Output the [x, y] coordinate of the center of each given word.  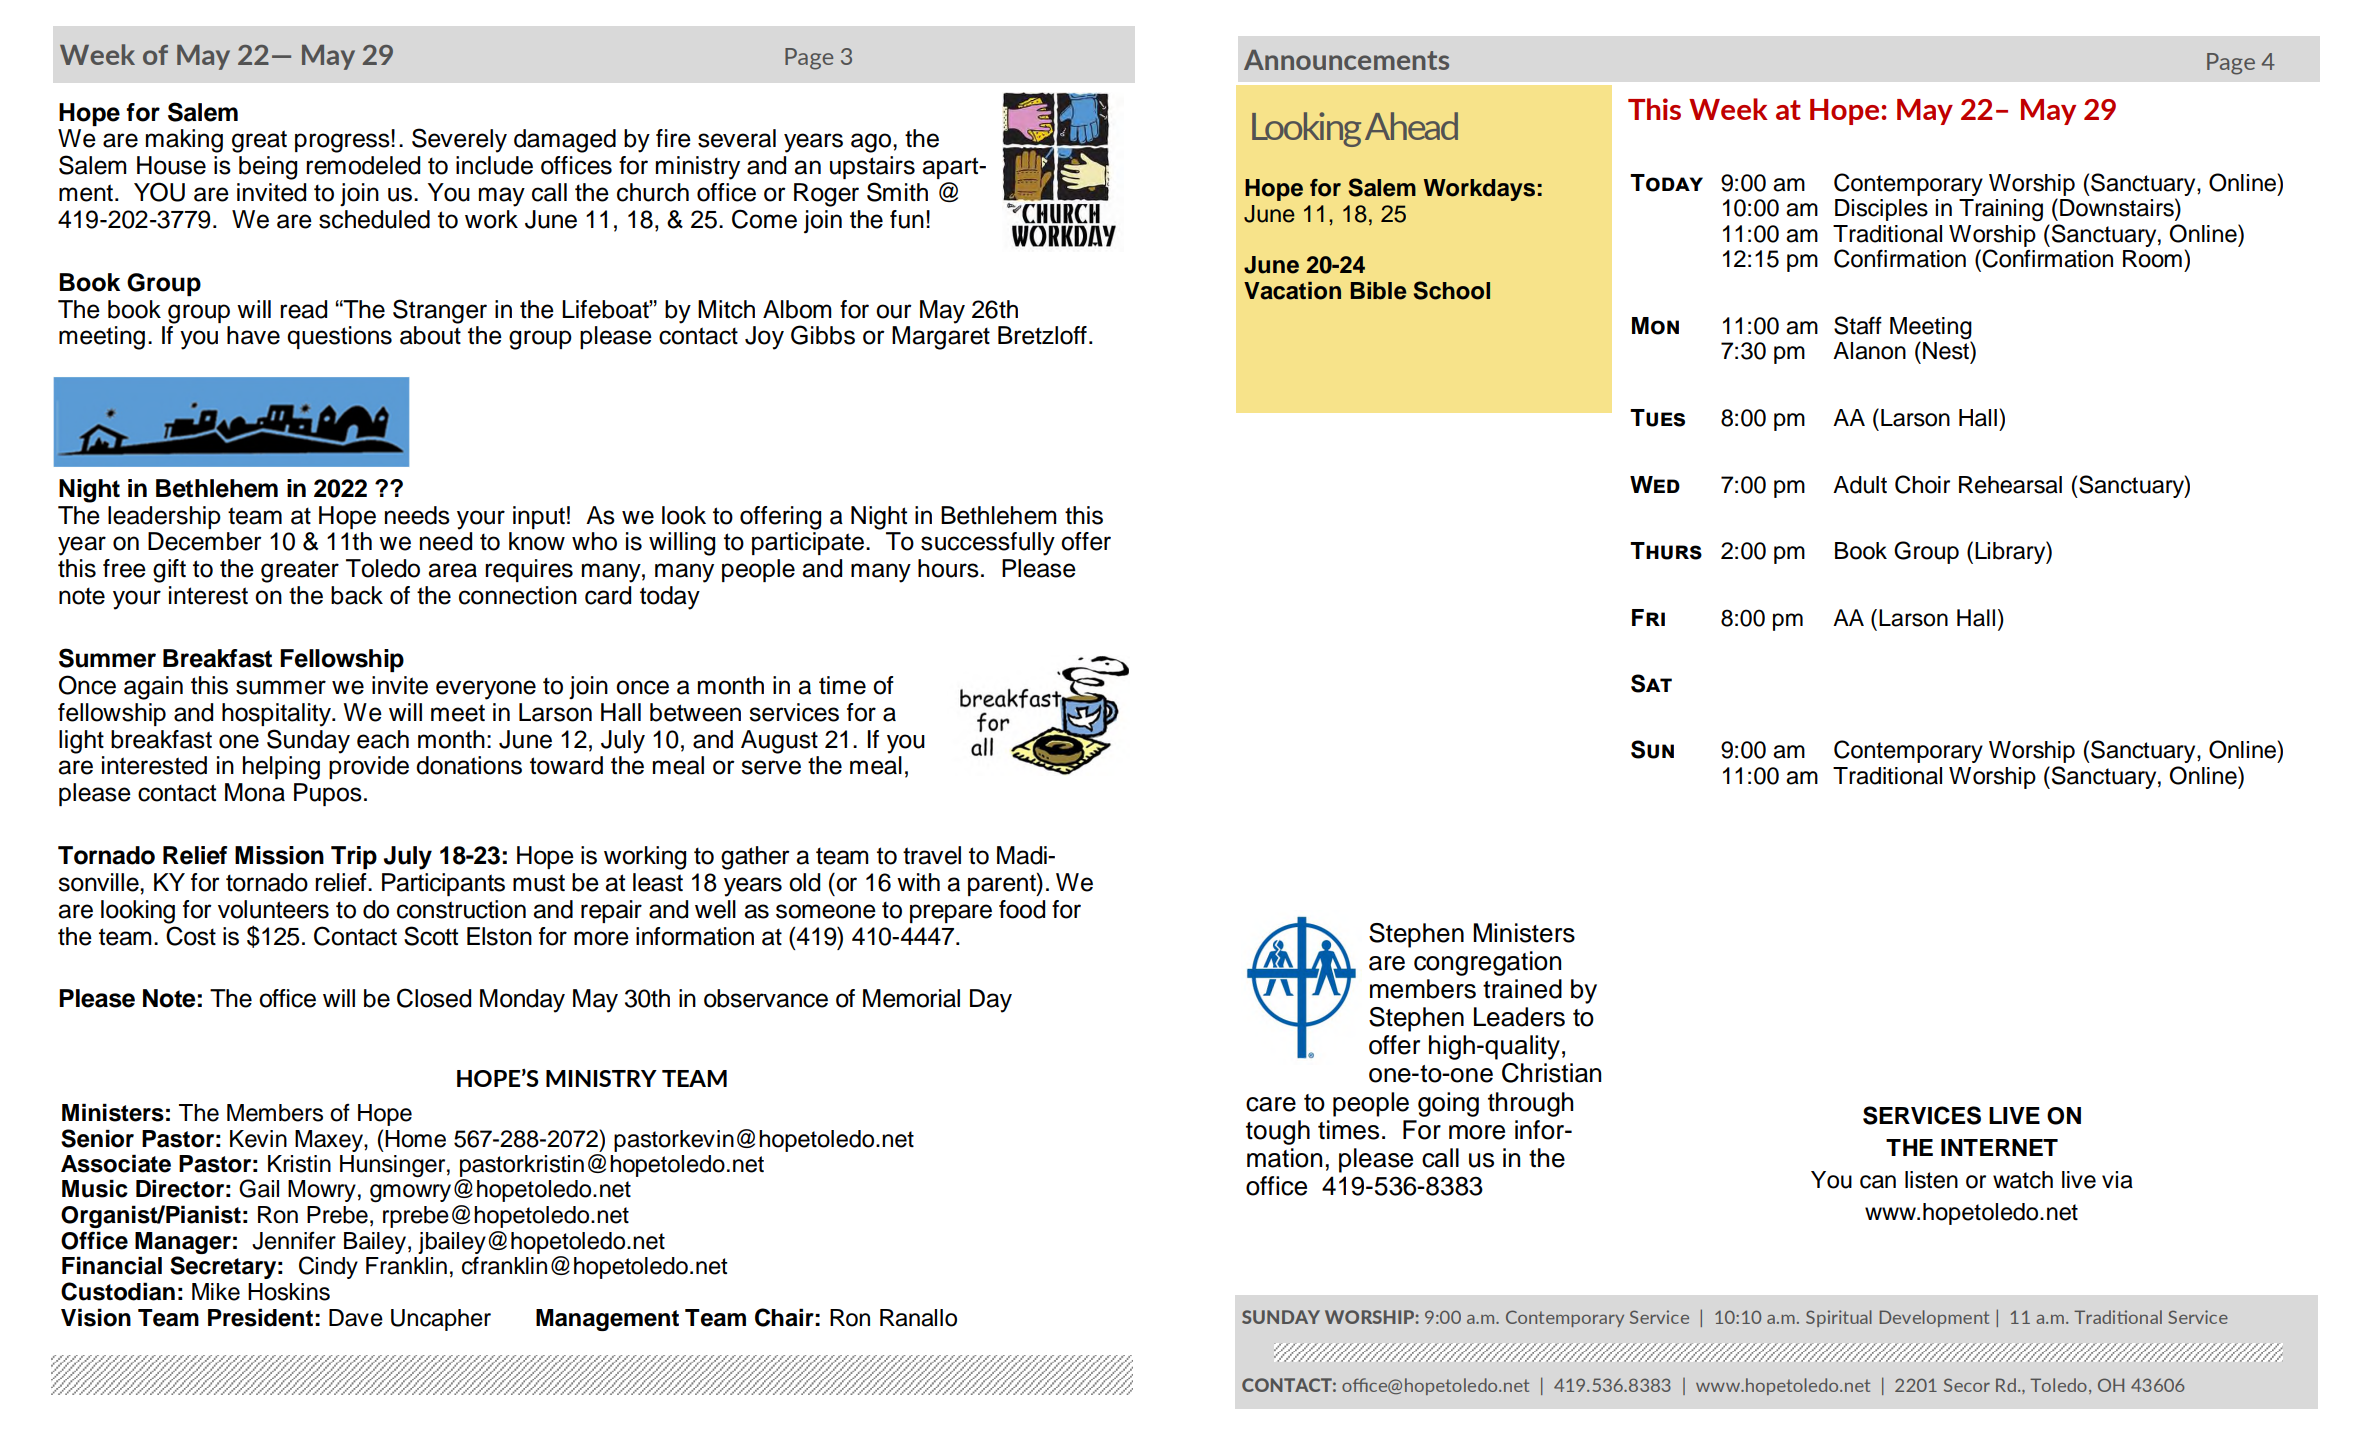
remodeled [363, 165]
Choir [1922, 484]
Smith [897, 192]
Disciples [1881, 210]
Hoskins [289, 1292]
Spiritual [1839, 1318]
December [205, 541]
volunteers [273, 909]
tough [1278, 1132]
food [1022, 909]
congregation [1487, 963]
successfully [988, 544]
